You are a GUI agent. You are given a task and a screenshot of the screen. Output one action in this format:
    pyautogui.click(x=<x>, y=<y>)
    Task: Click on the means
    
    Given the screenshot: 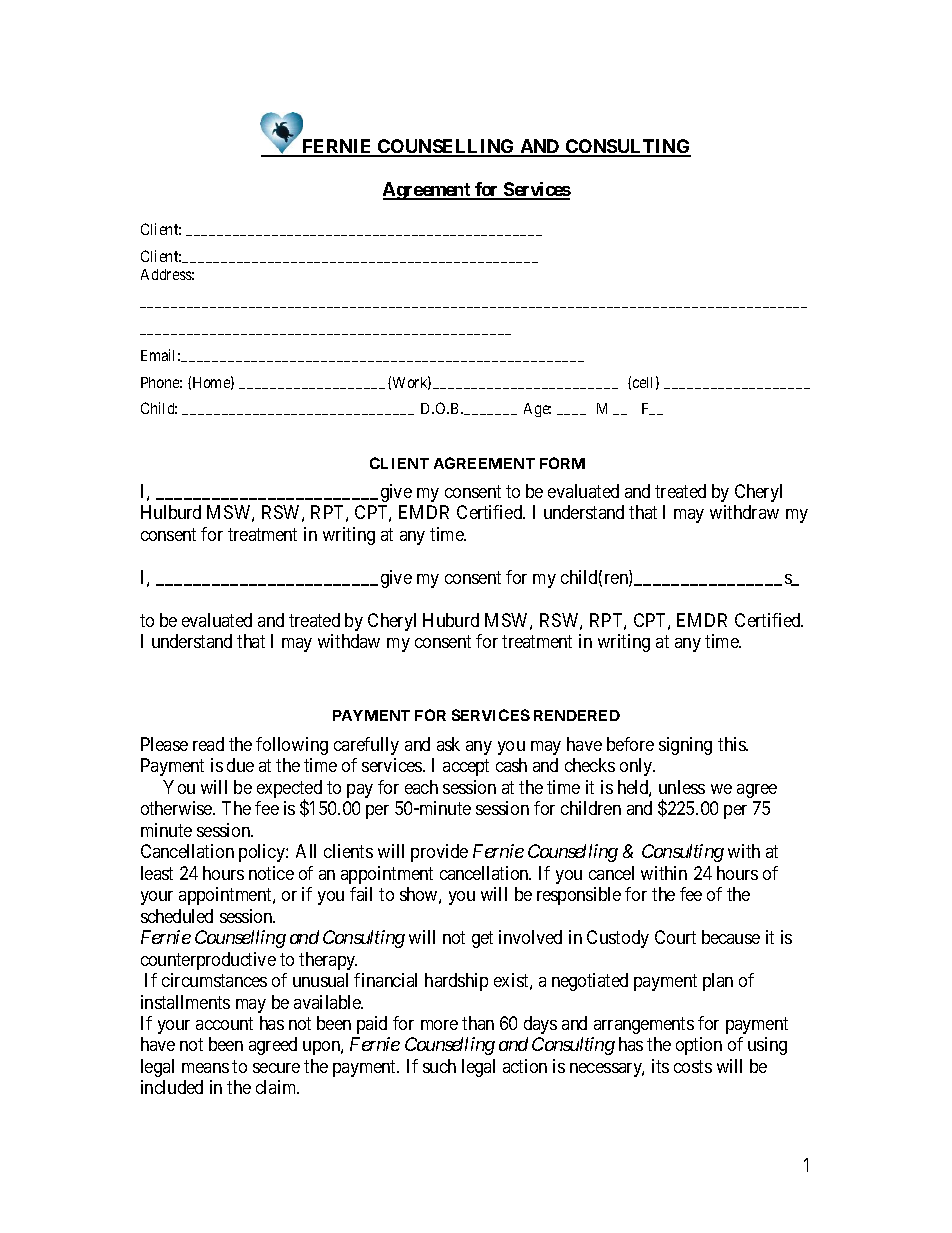 What is the action you would take?
    pyautogui.click(x=205, y=1068)
